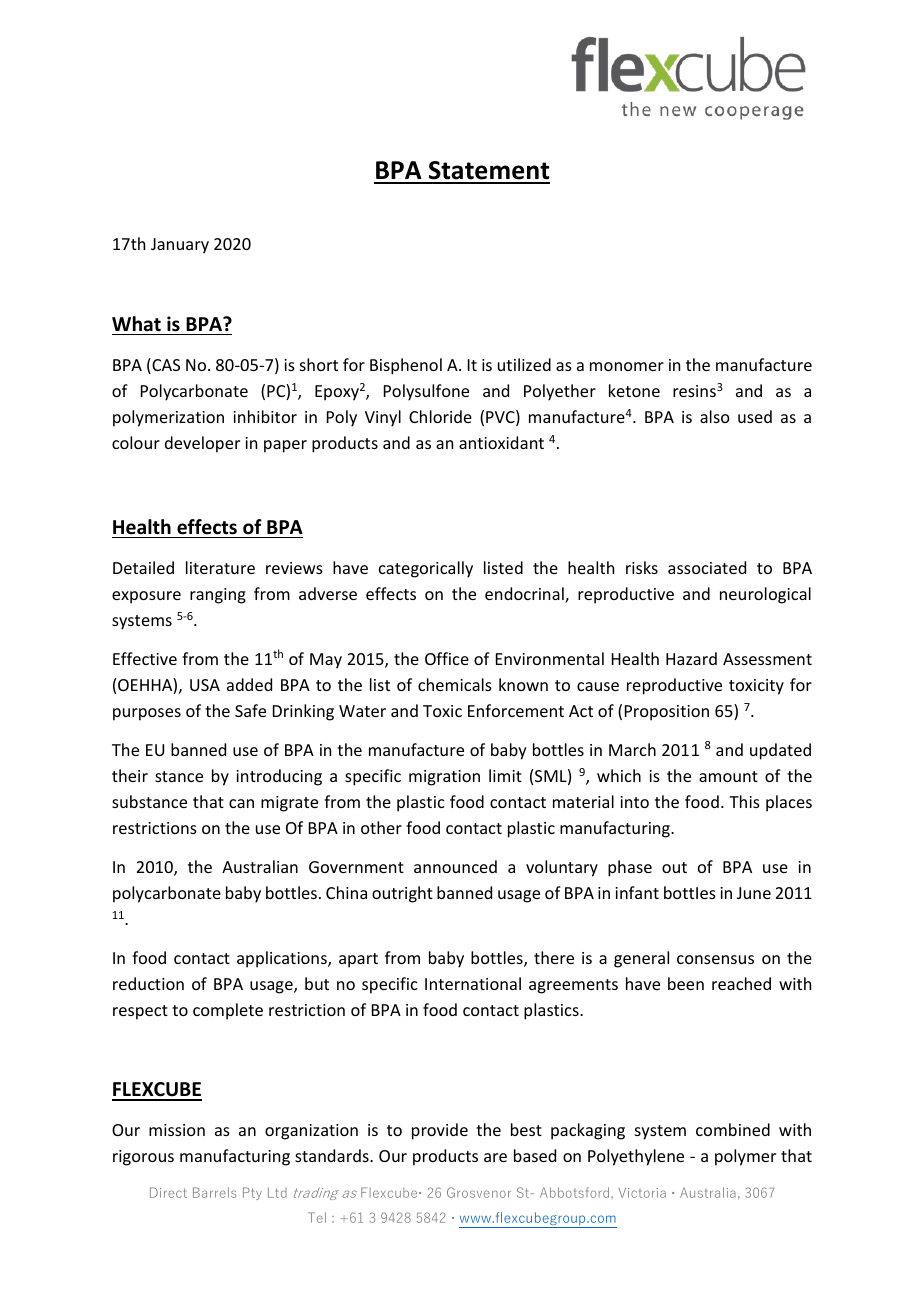 The width and height of the screenshot is (924, 1308). Describe the element at coordinates (754, 893) in the screenshot. I see `June` at that location.
